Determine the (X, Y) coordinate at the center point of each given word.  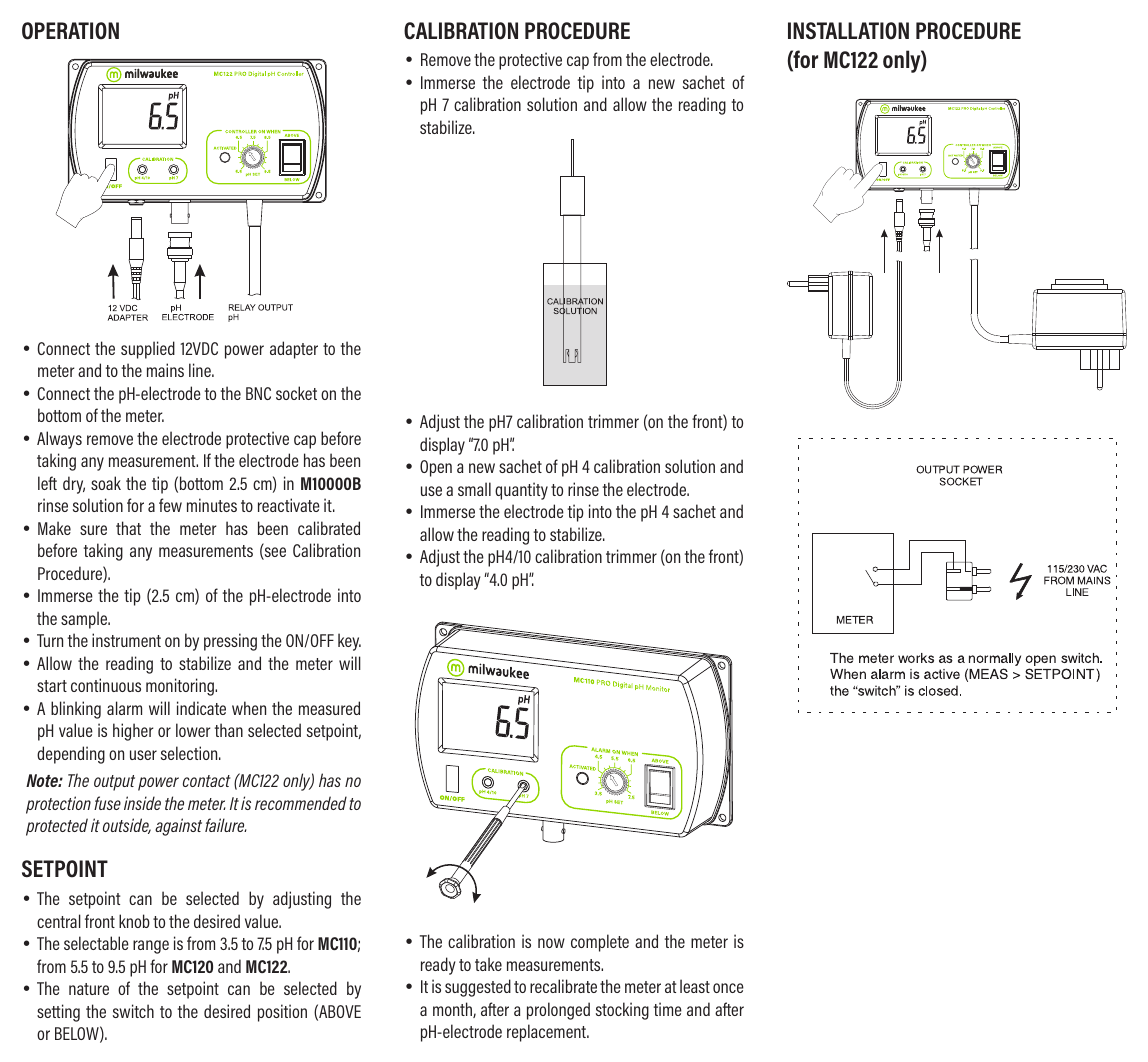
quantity (521, 491)
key (349, 642)
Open (436, 468)
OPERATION (70, 31)
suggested (478, 988)
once (728, 988)
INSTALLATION (848, 31)
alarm (124, 708)
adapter (294, 350)
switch (133, 1011)
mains (165, 370)
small (474, 489)
